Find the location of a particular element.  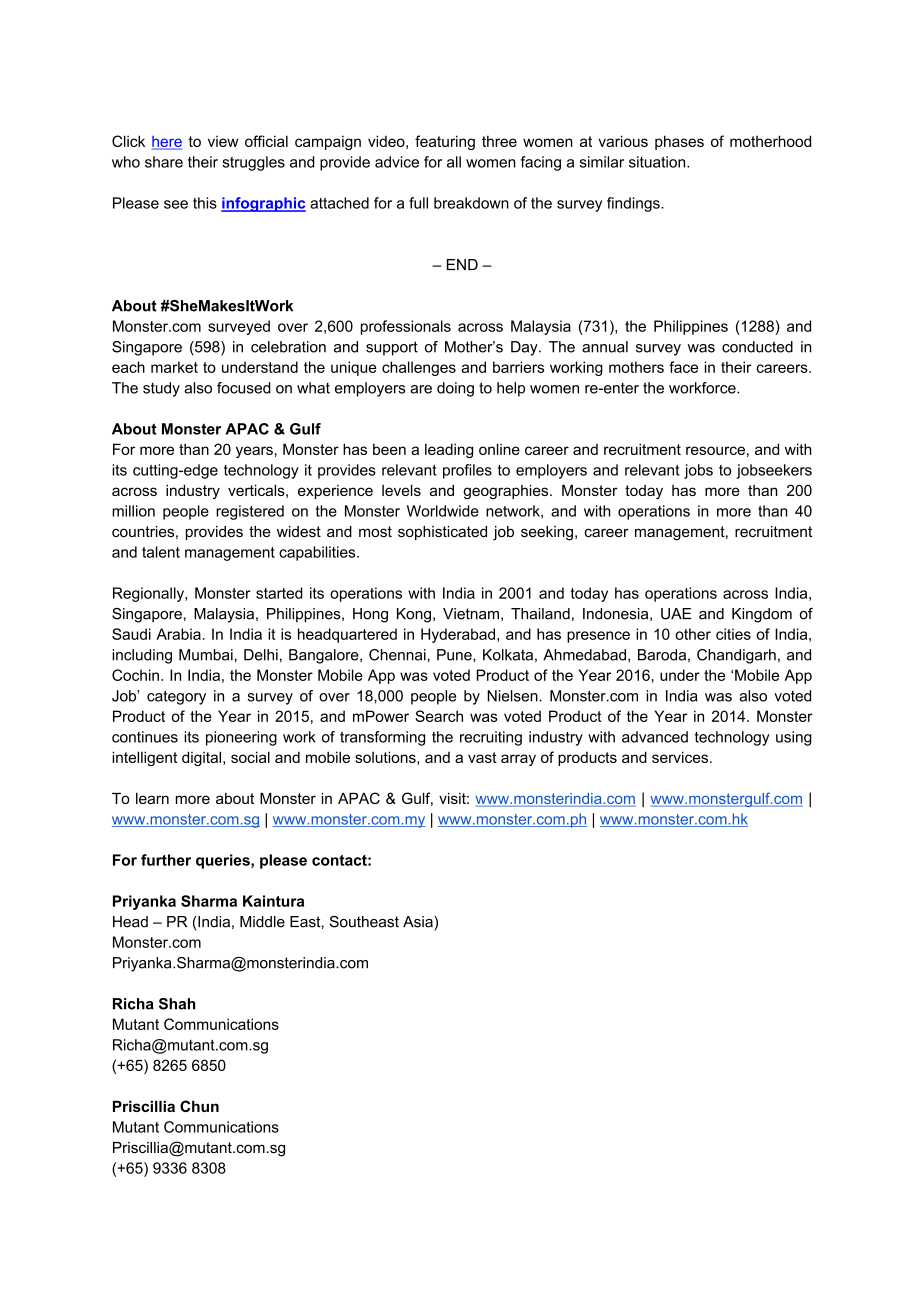

Hyderabad is located at coordinates (458, 635).
